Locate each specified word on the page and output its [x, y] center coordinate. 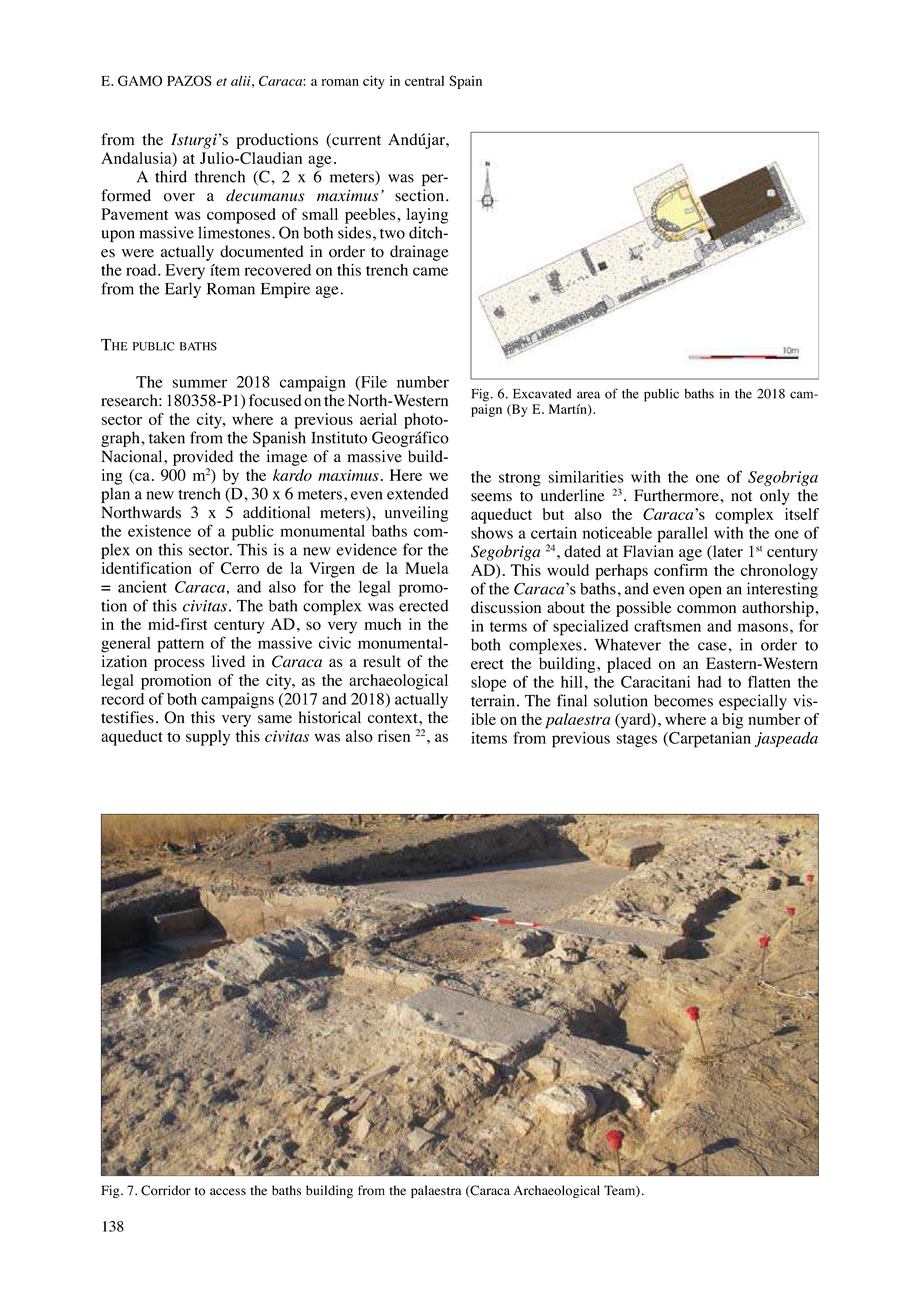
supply [208, 738]
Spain [465, 82]
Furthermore [677, 495]
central [424, 81]
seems [491, 497]
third [171, 176]
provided [203, 458]
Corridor [166, 1190]
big [732, 721]
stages [637, 741]
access [228, 1192]
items [489, 738]
